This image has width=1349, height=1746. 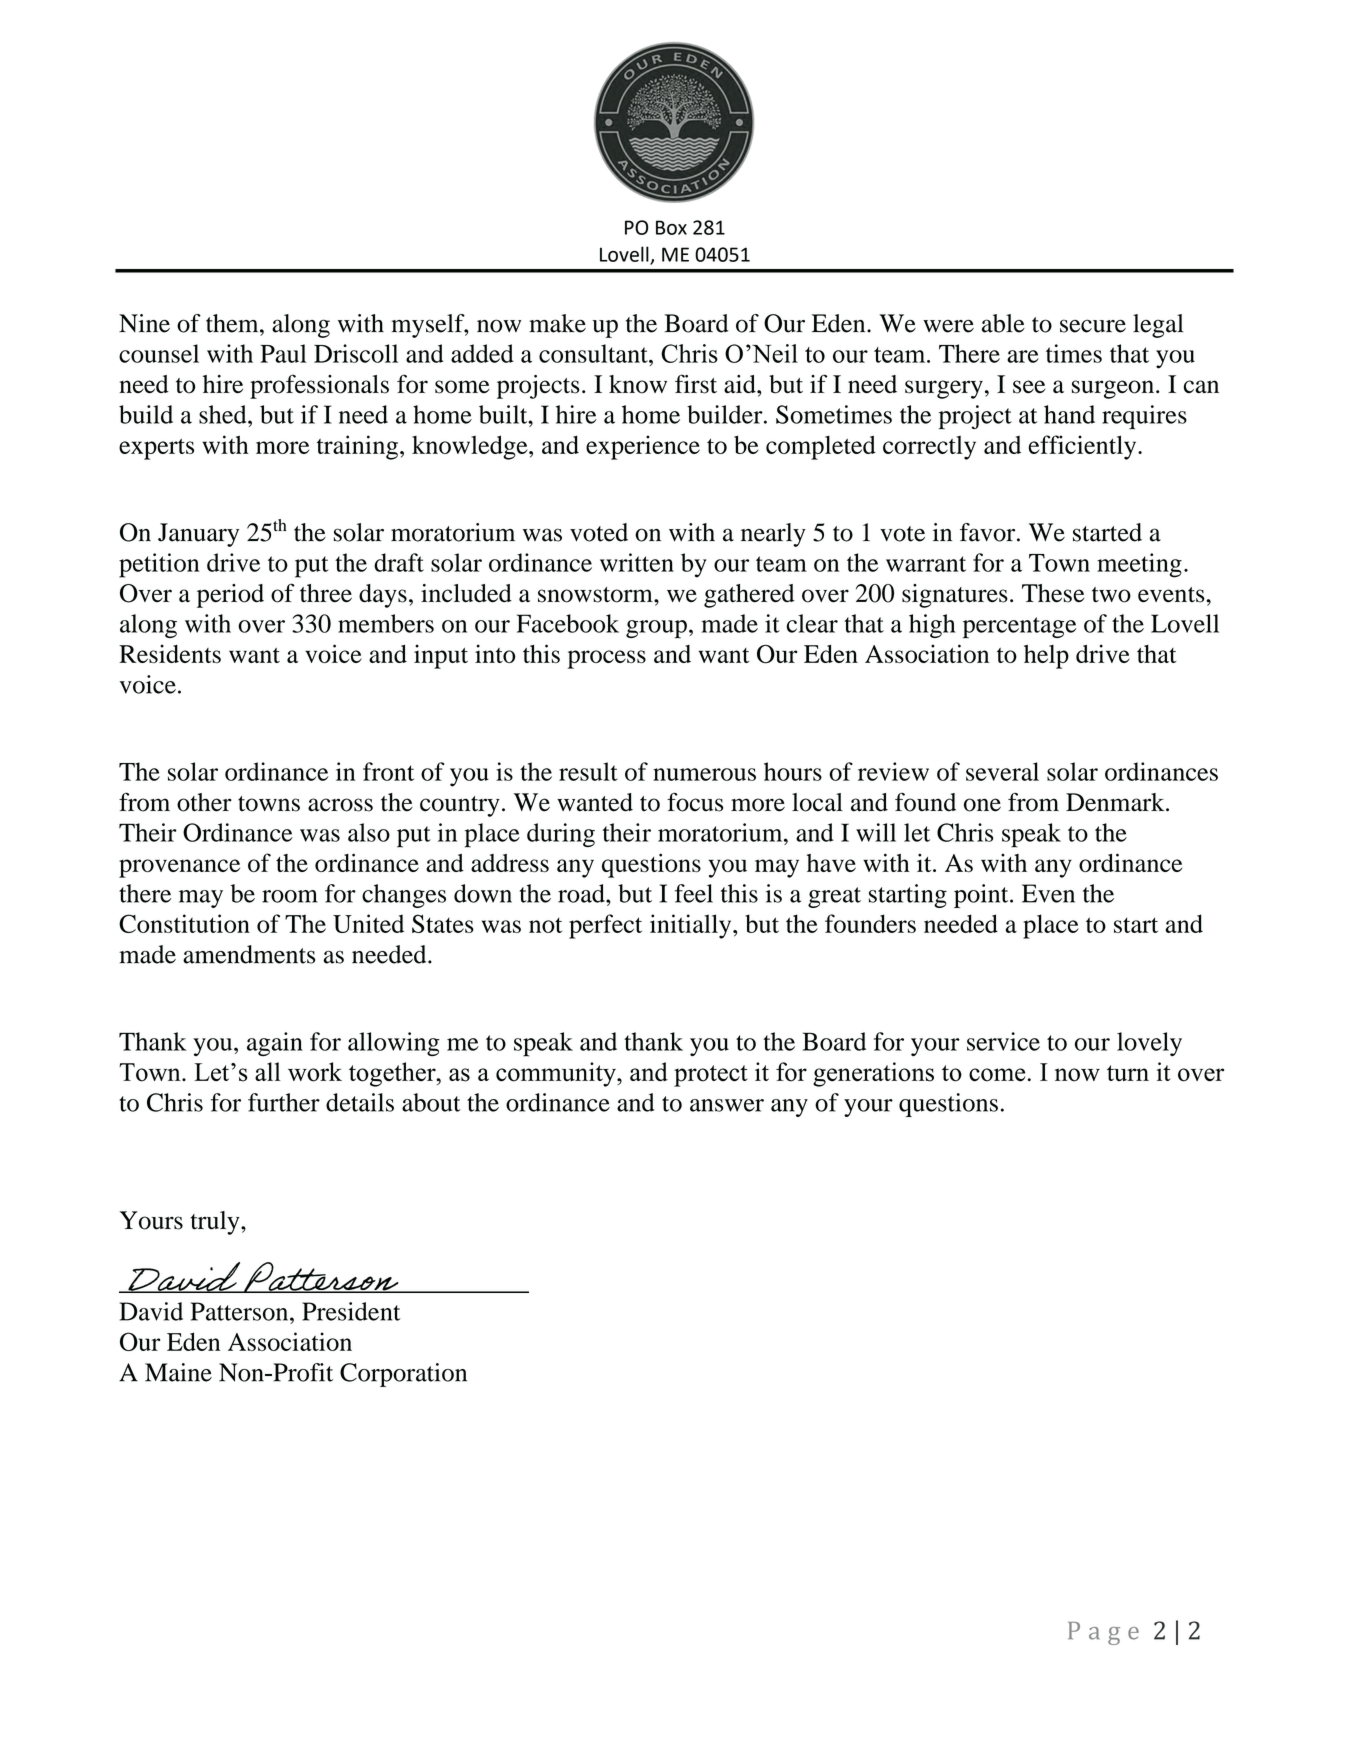 I want to click on Box, so click(x=671, y=227).
